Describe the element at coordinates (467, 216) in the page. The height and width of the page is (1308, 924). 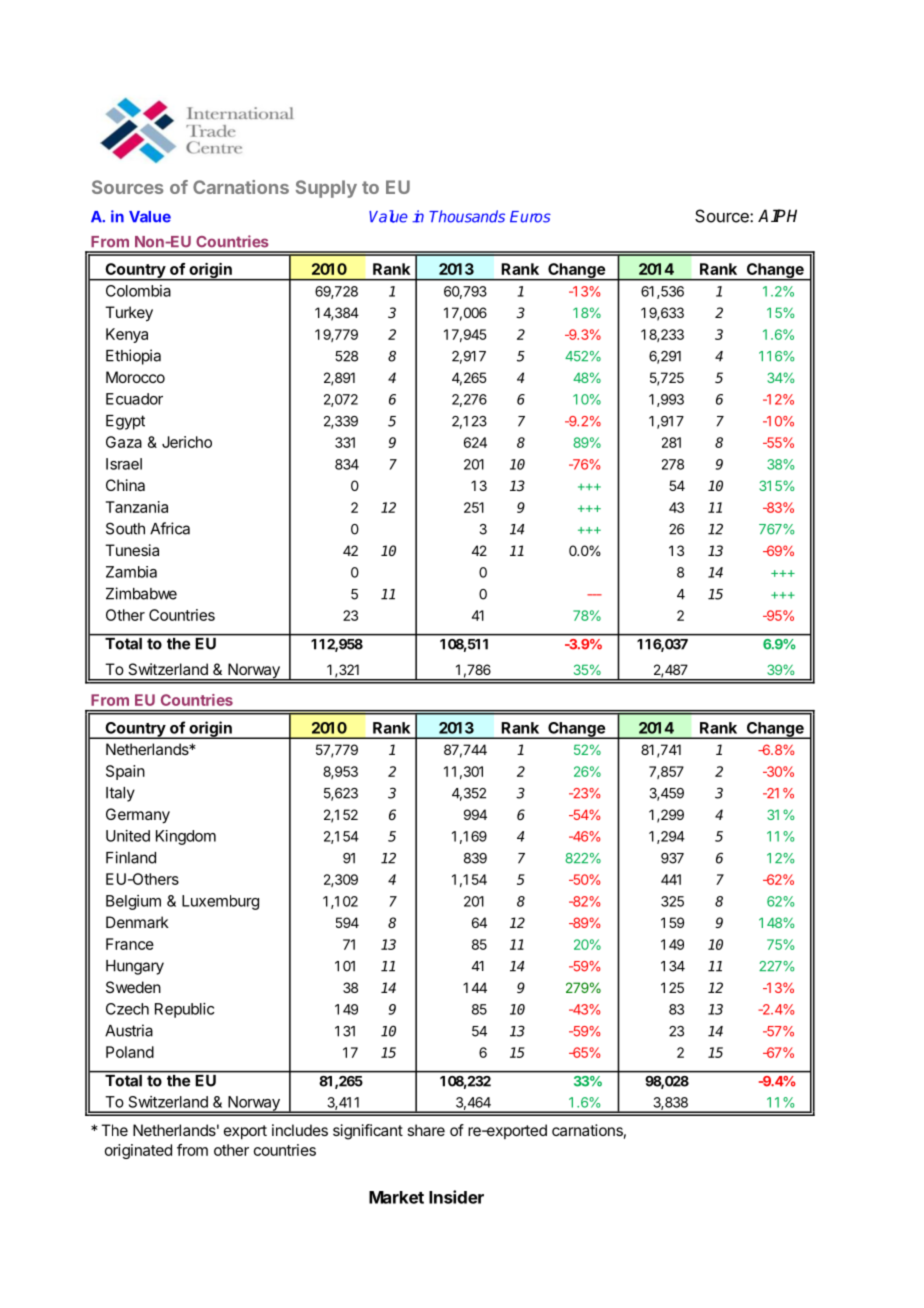
I see `Thousands` at that location.
